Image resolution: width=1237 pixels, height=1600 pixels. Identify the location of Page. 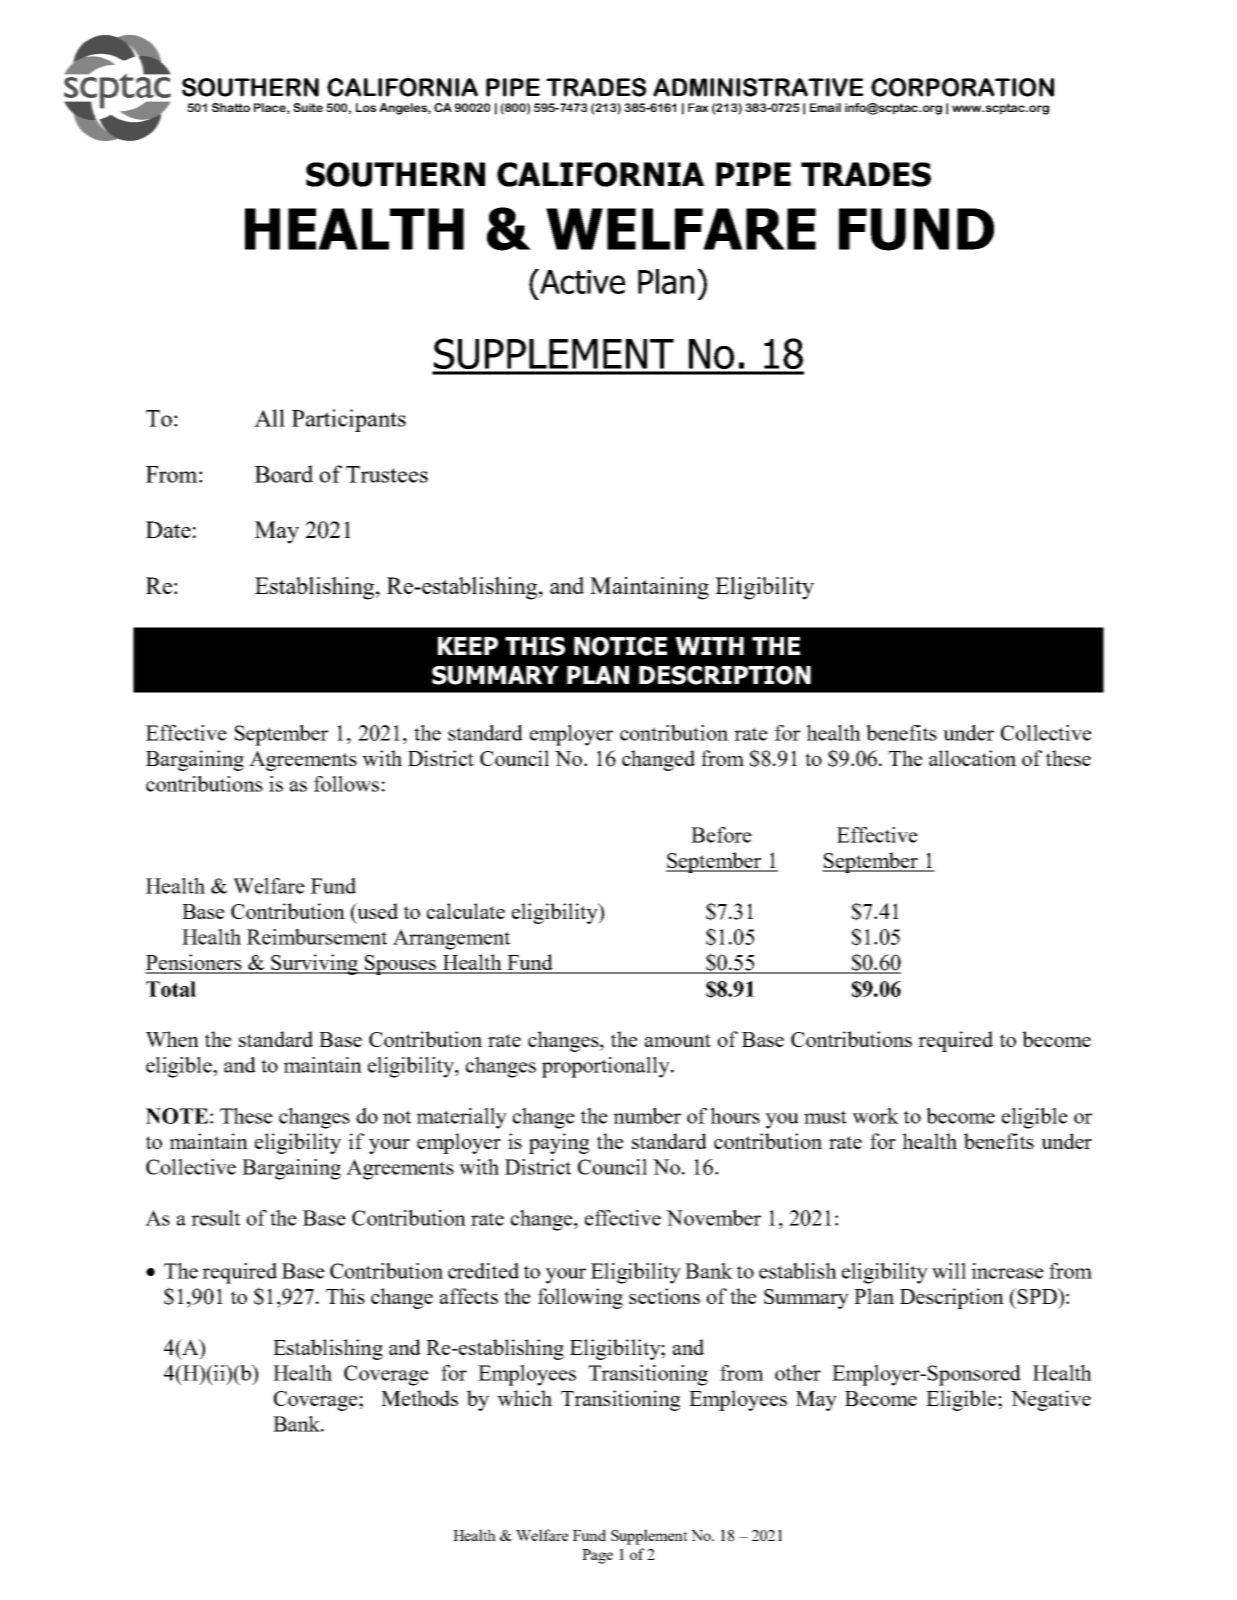
(597, 1556).
